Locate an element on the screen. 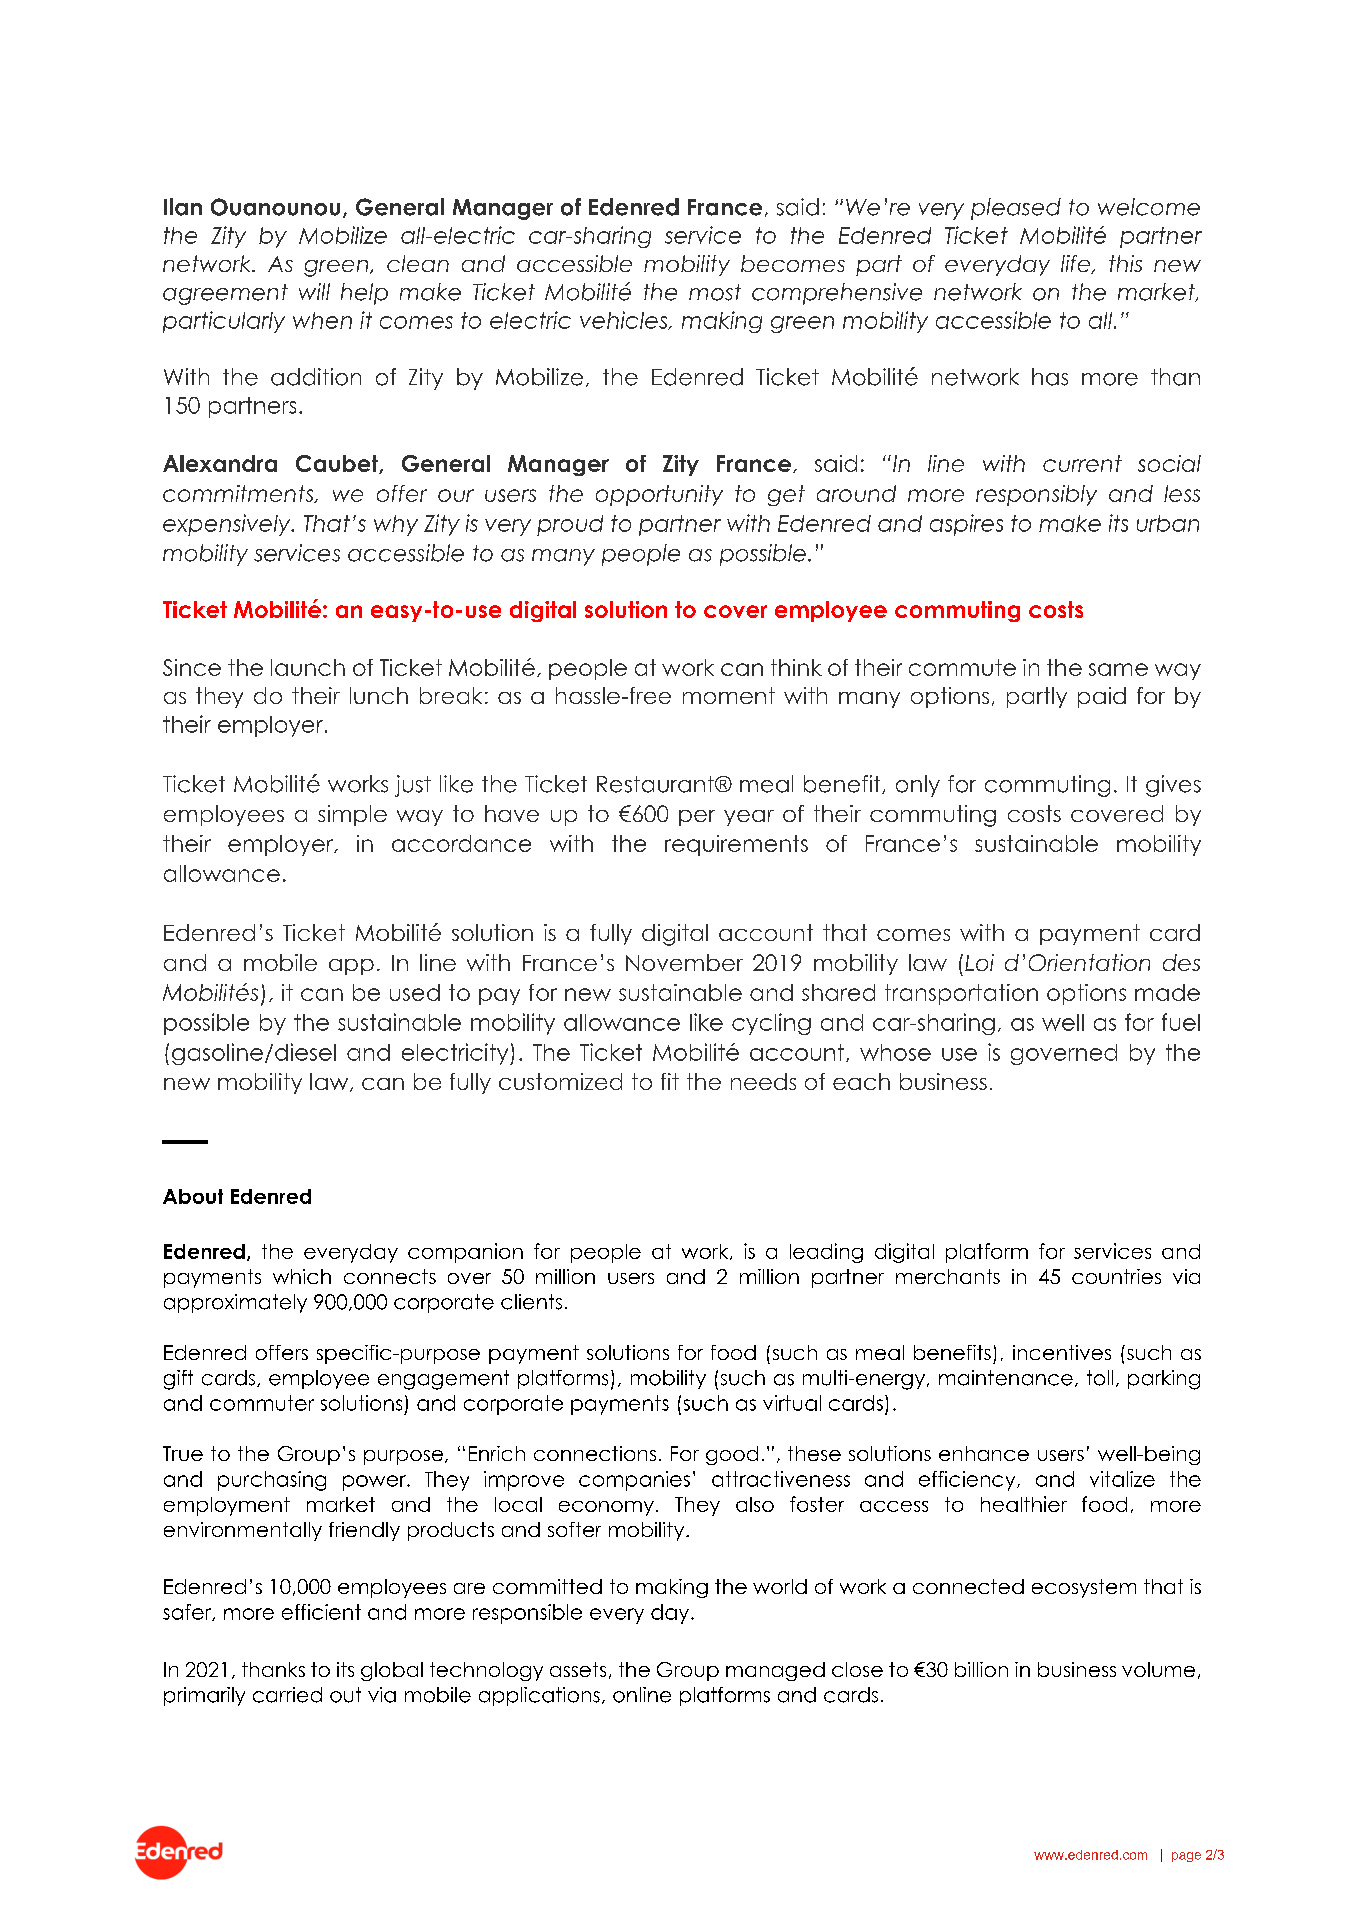 This screenshot has width=1364, height=1929. carried is located at coordinates (287, 1695).
